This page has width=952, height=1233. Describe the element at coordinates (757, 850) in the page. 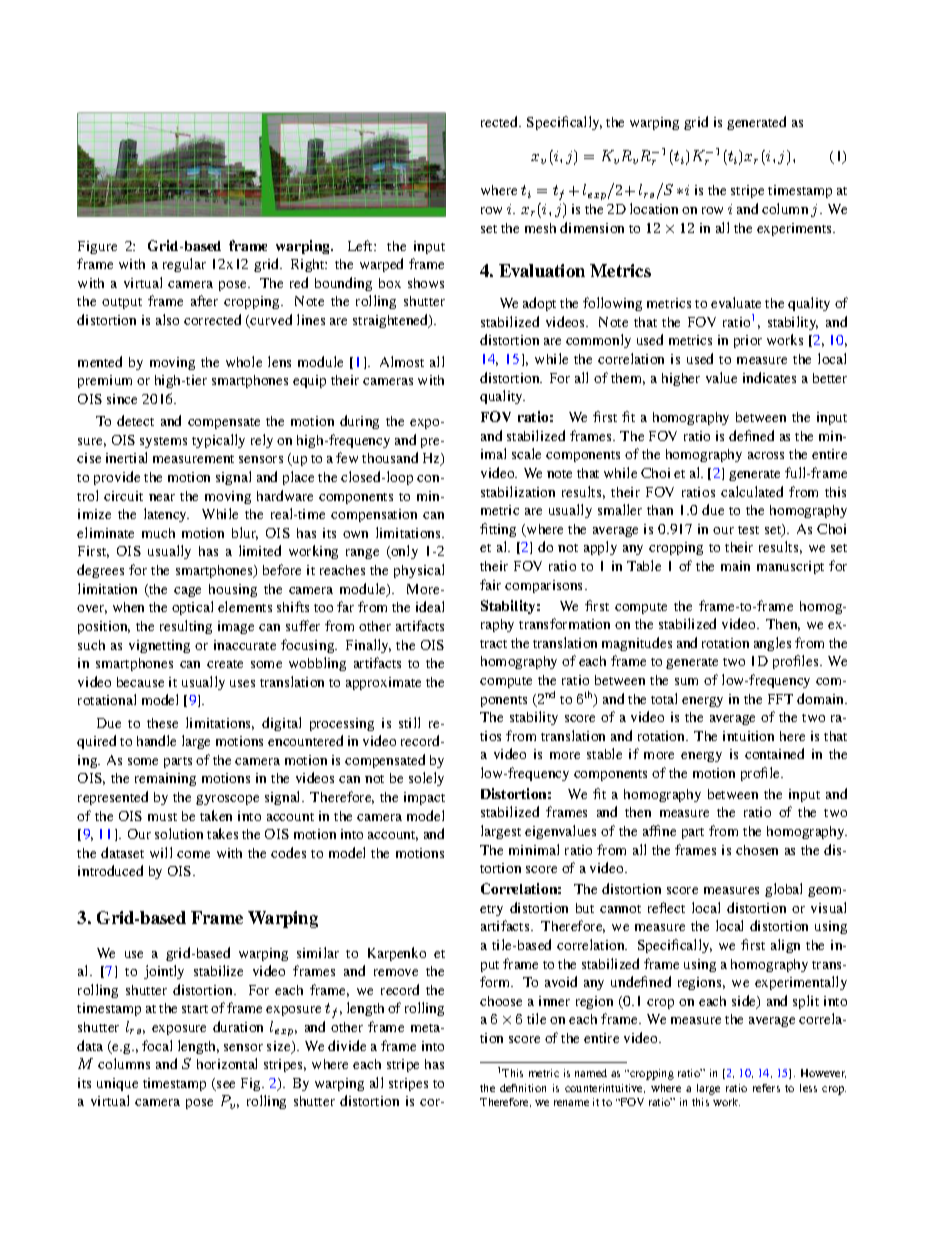

I see `chosen` at that location.
